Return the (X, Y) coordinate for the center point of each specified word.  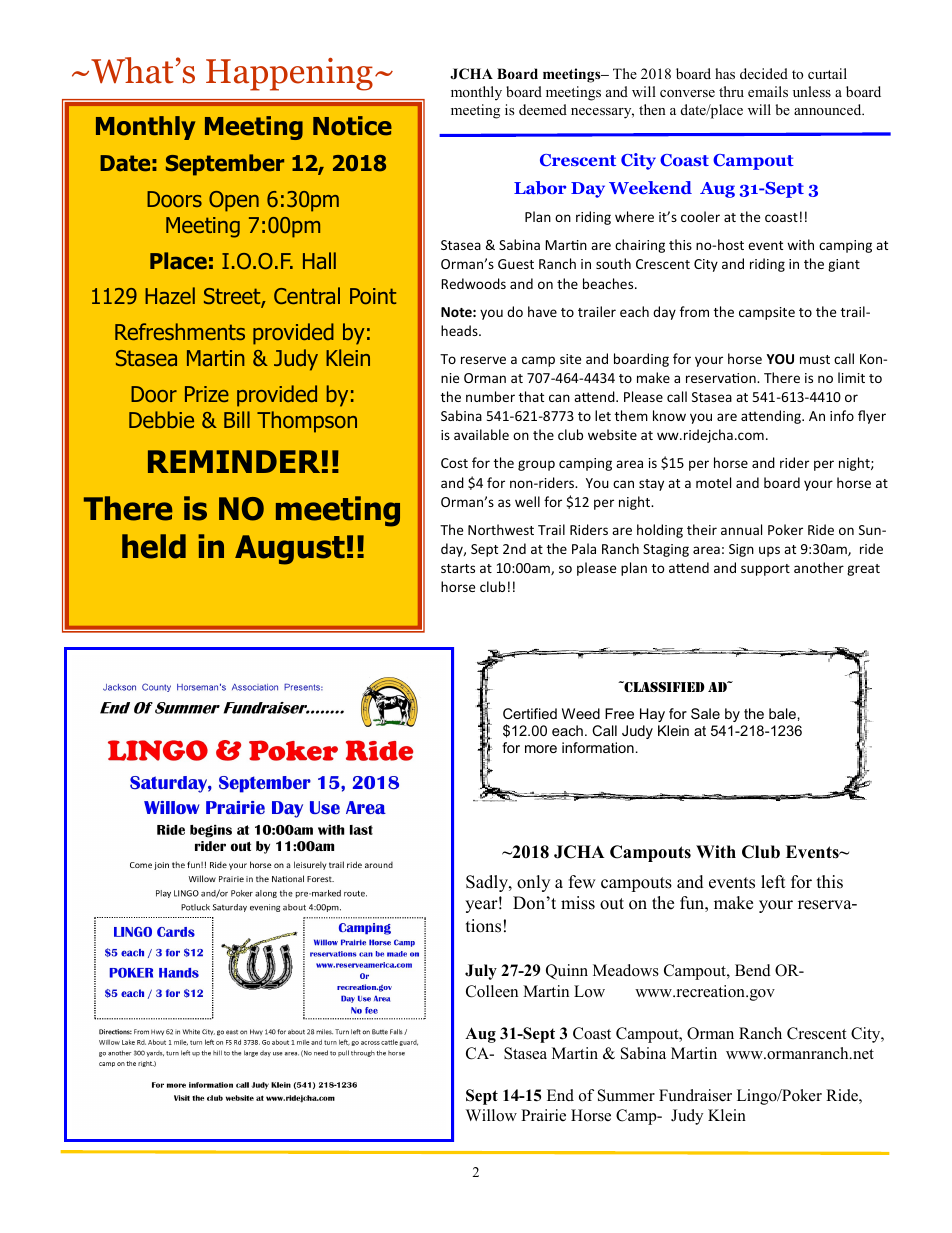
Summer (626, 1095)
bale (782, 713)
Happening (289, 74)
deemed (543, 109)
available (481, 434)
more (541, 749)
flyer (872, 417)
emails (768, 91)
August (290, 550)
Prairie (543, 1115)
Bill (237, 419)
